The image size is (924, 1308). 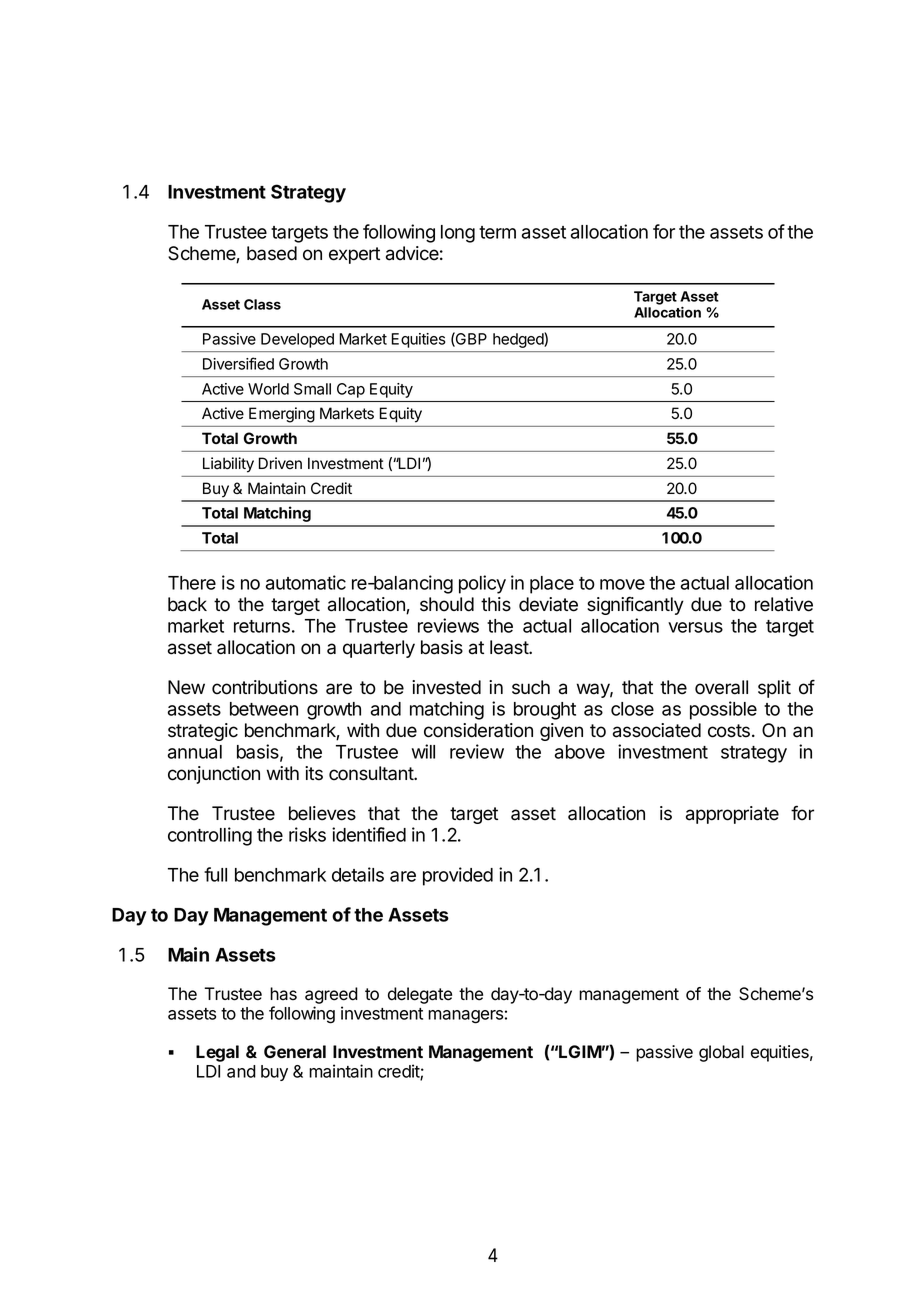 I want to click on General, so click(x=295, y=1051).
